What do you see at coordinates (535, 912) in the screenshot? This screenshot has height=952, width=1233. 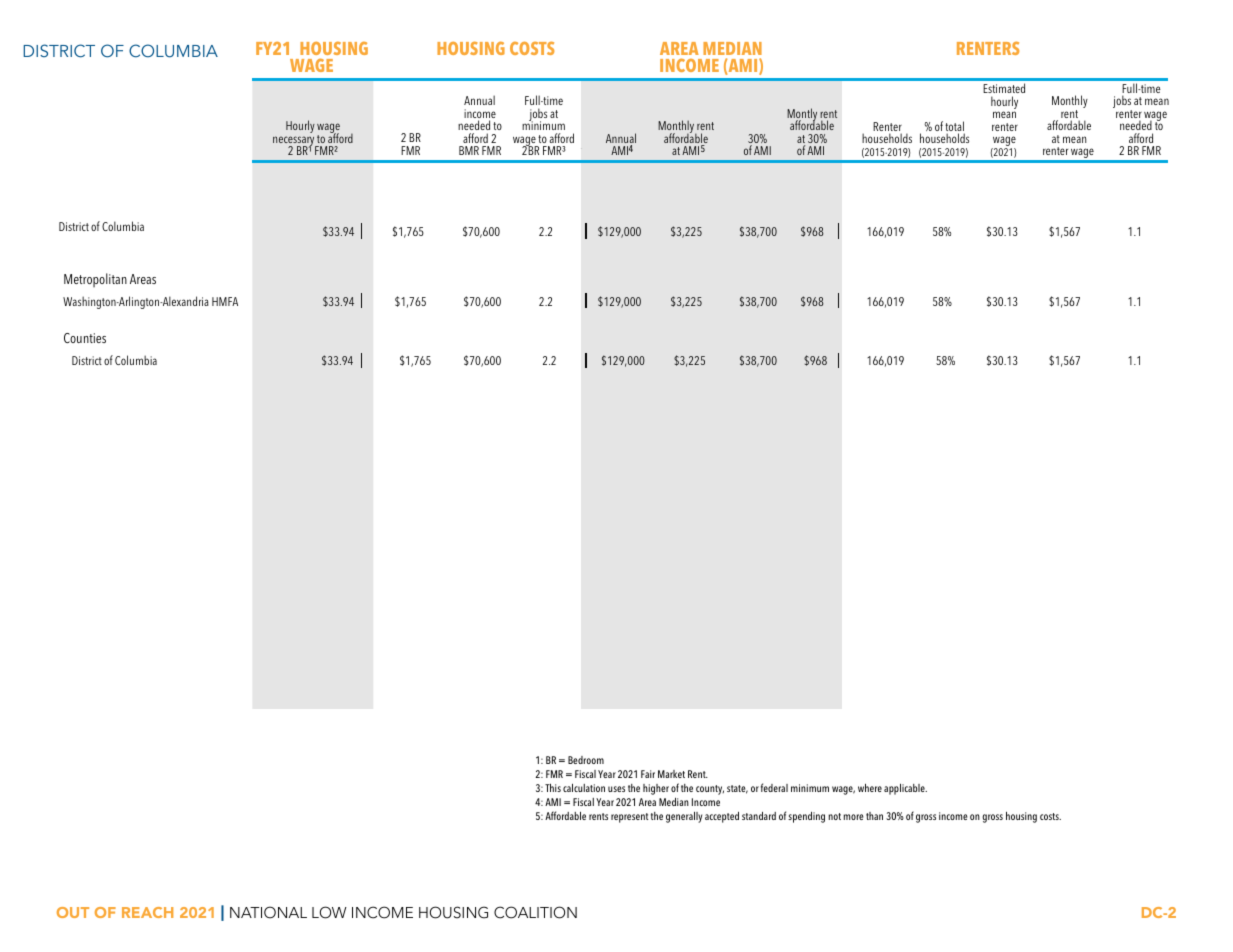 I see `COALITION` at bounding box center [535, 912].
